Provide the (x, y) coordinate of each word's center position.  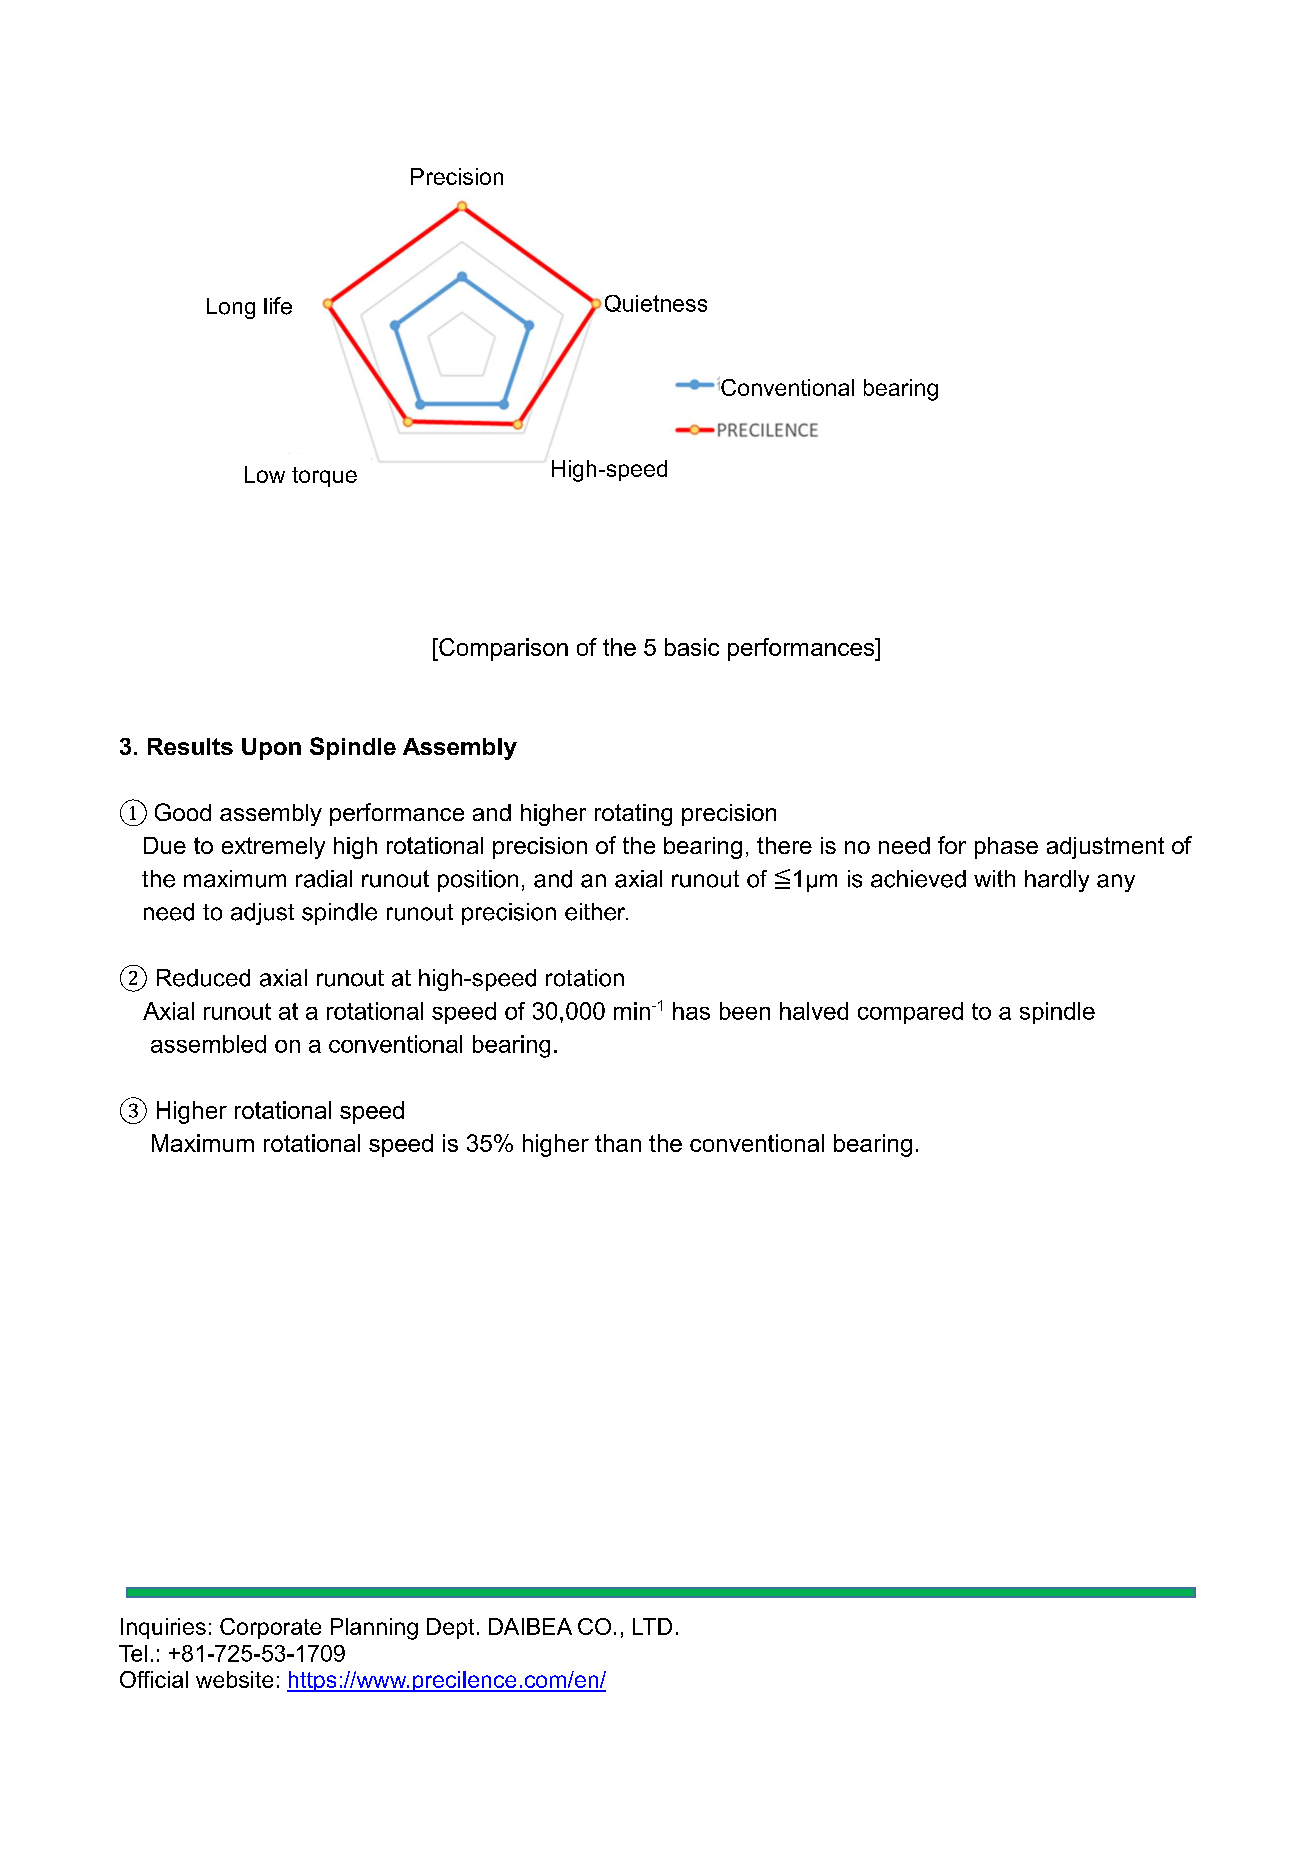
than (618, 1143)
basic (692, 647)
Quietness (656, 303)
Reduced (203, 978)
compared (910, 1013)
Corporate (270, 1628)
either (596, 912)
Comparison (502, 649)
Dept (450, 1628)
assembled (208, 1044)
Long (231, 308)
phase (1006, 848)
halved (814, 1011)
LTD (652, 1626)
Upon (271, 749)
